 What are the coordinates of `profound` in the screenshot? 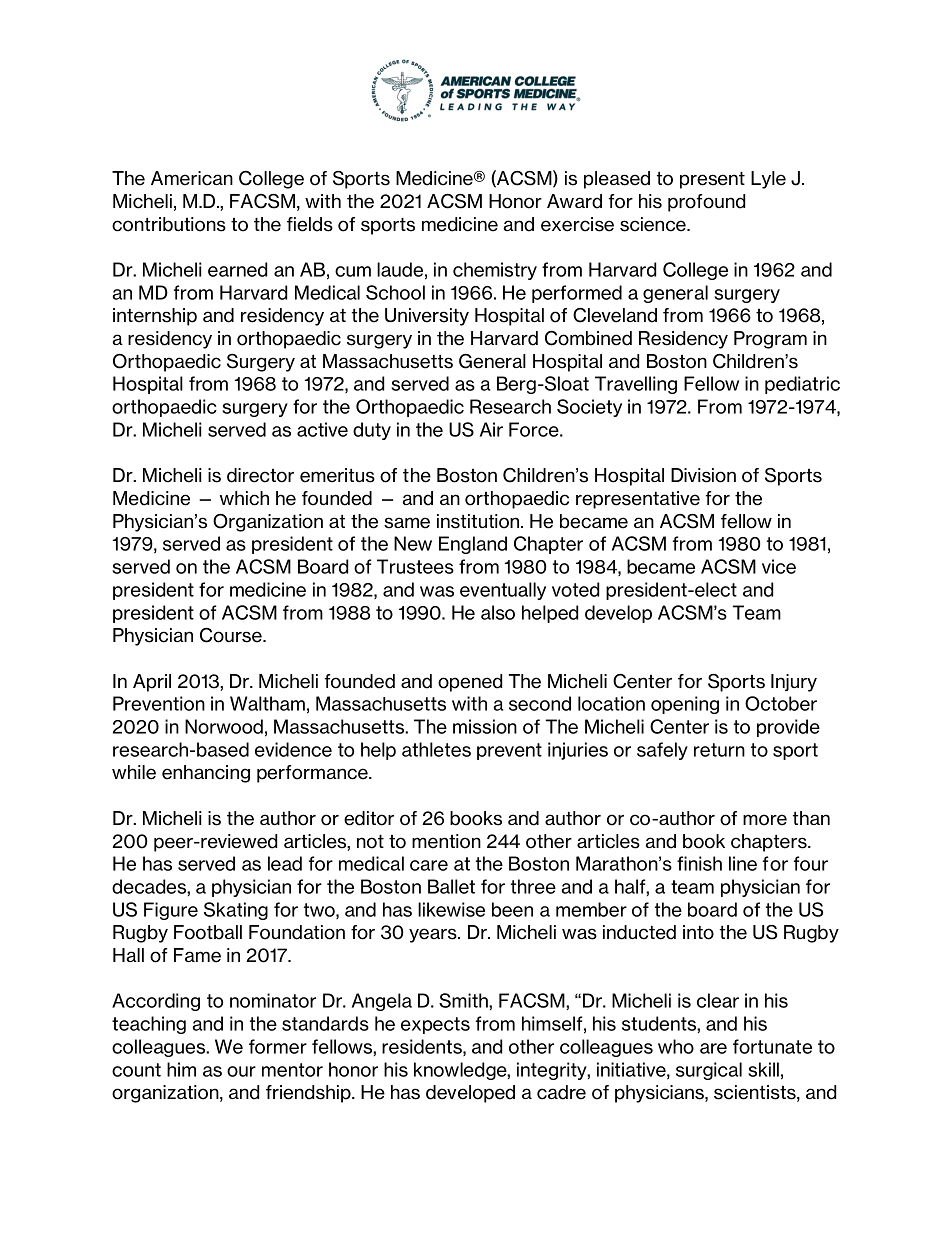 It's located at (706, 203).
